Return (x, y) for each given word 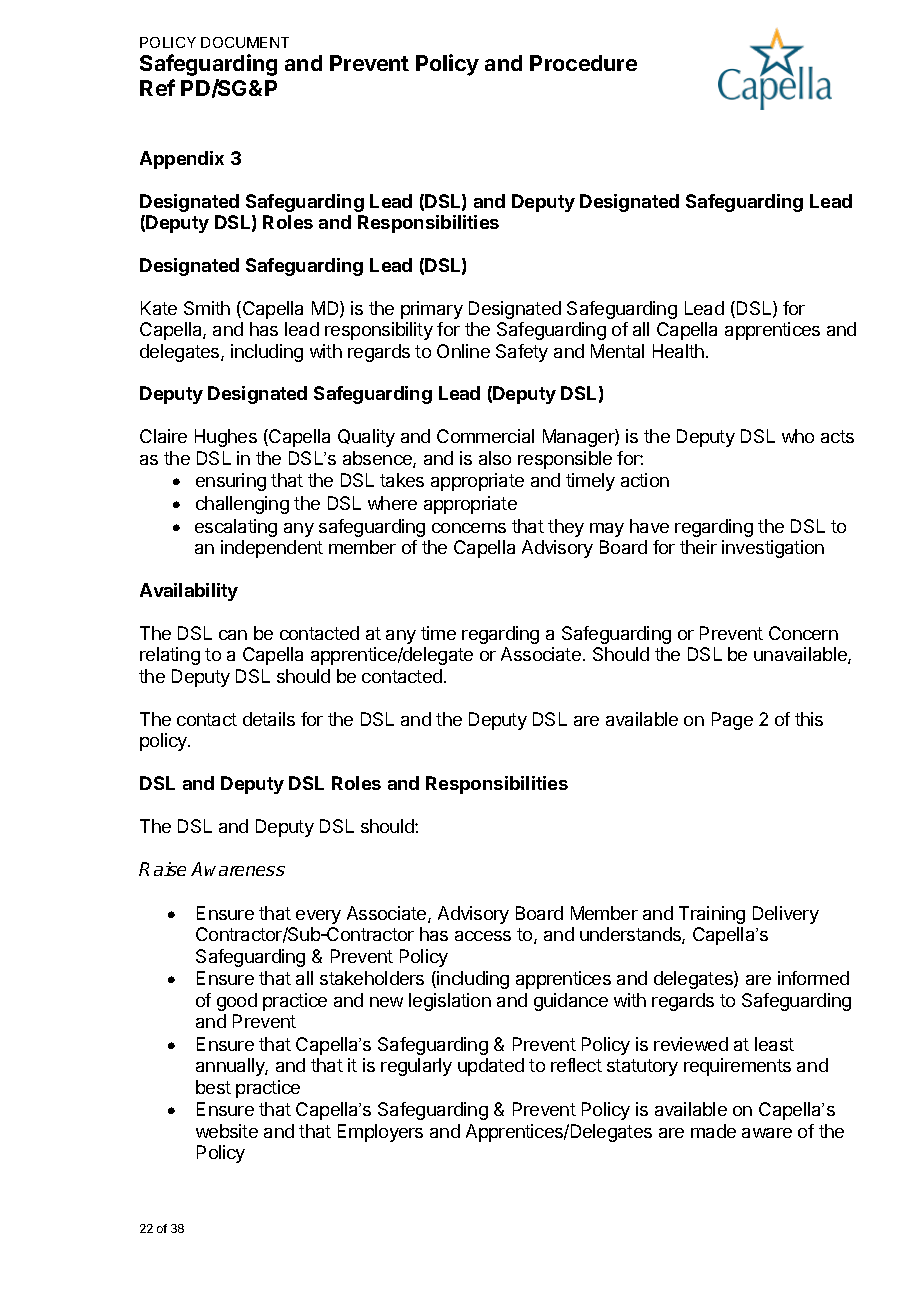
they (566, 528)
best (213, 1087)
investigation (773, 549)
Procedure (583, 63)
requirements (737, 1067)
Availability (189, 592)
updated (491, 1067)
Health (678, 351)
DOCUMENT (245, 42)
